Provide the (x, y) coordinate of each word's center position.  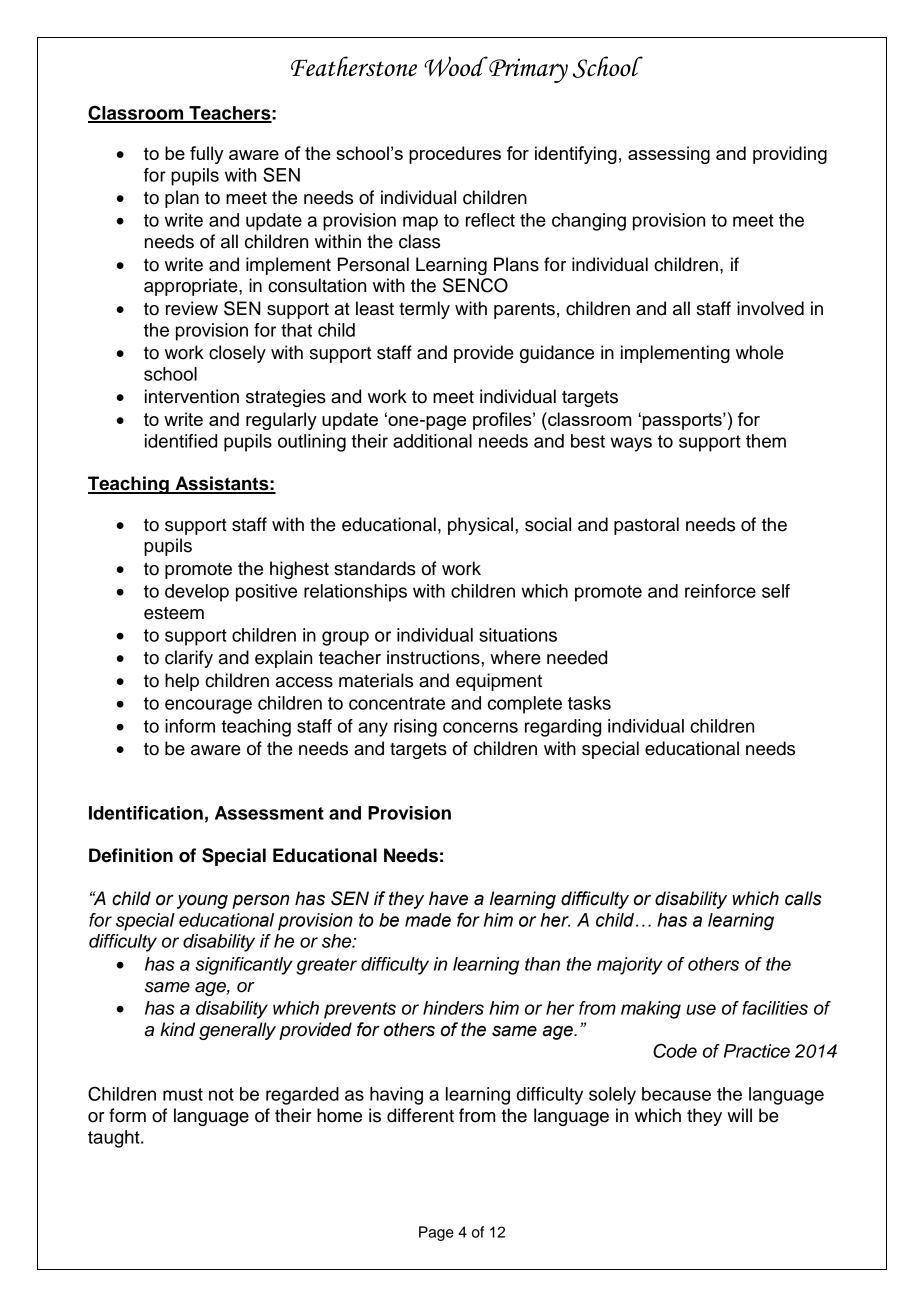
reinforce (720, 591)
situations (518, 635)
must (183, 1094)
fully (206, 155)
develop (197, 593)
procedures (455, 155)
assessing (669, 155)
